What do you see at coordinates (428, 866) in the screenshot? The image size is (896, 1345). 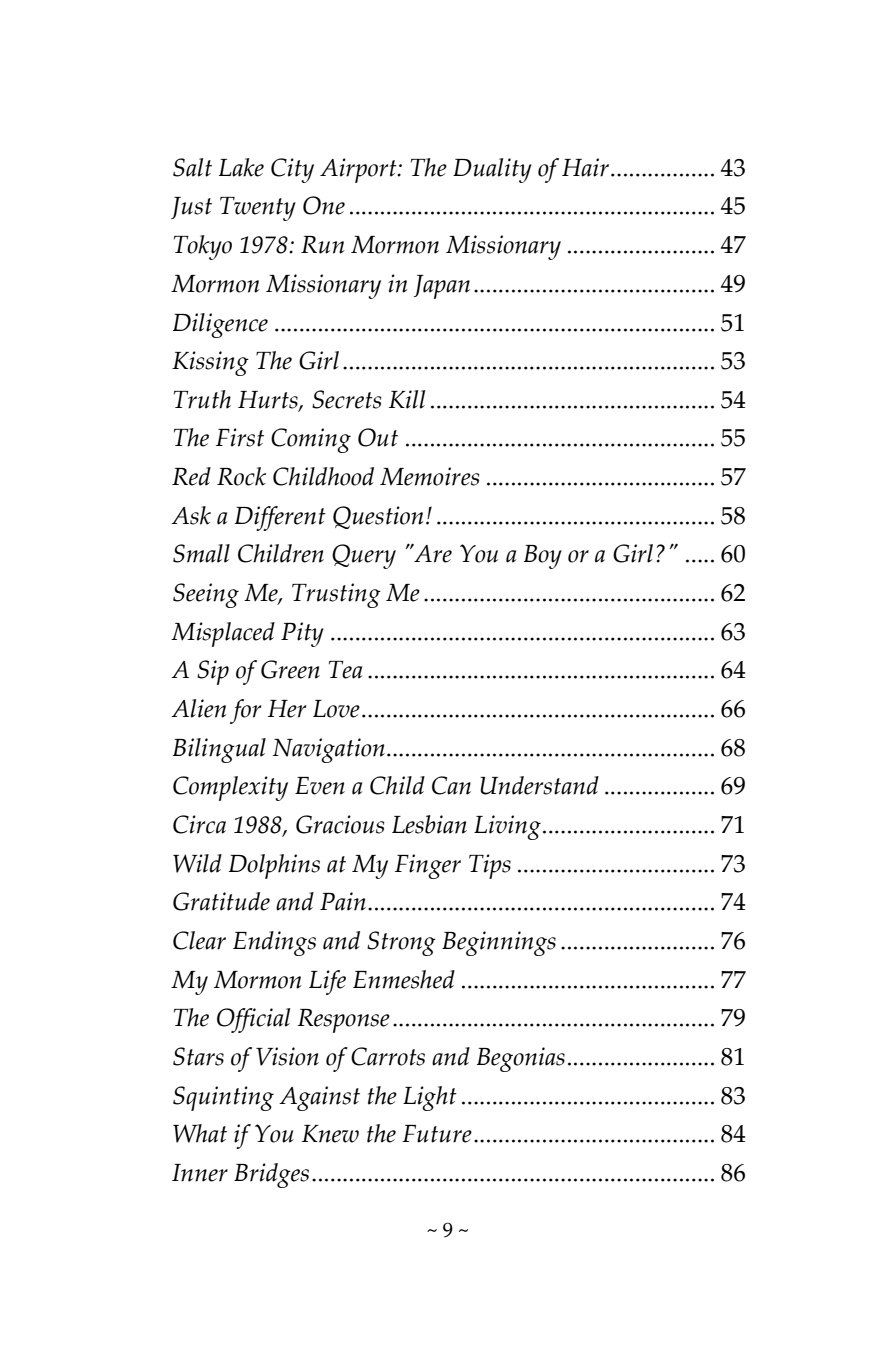 I see `Finger` at bounding box center [428, 866].
